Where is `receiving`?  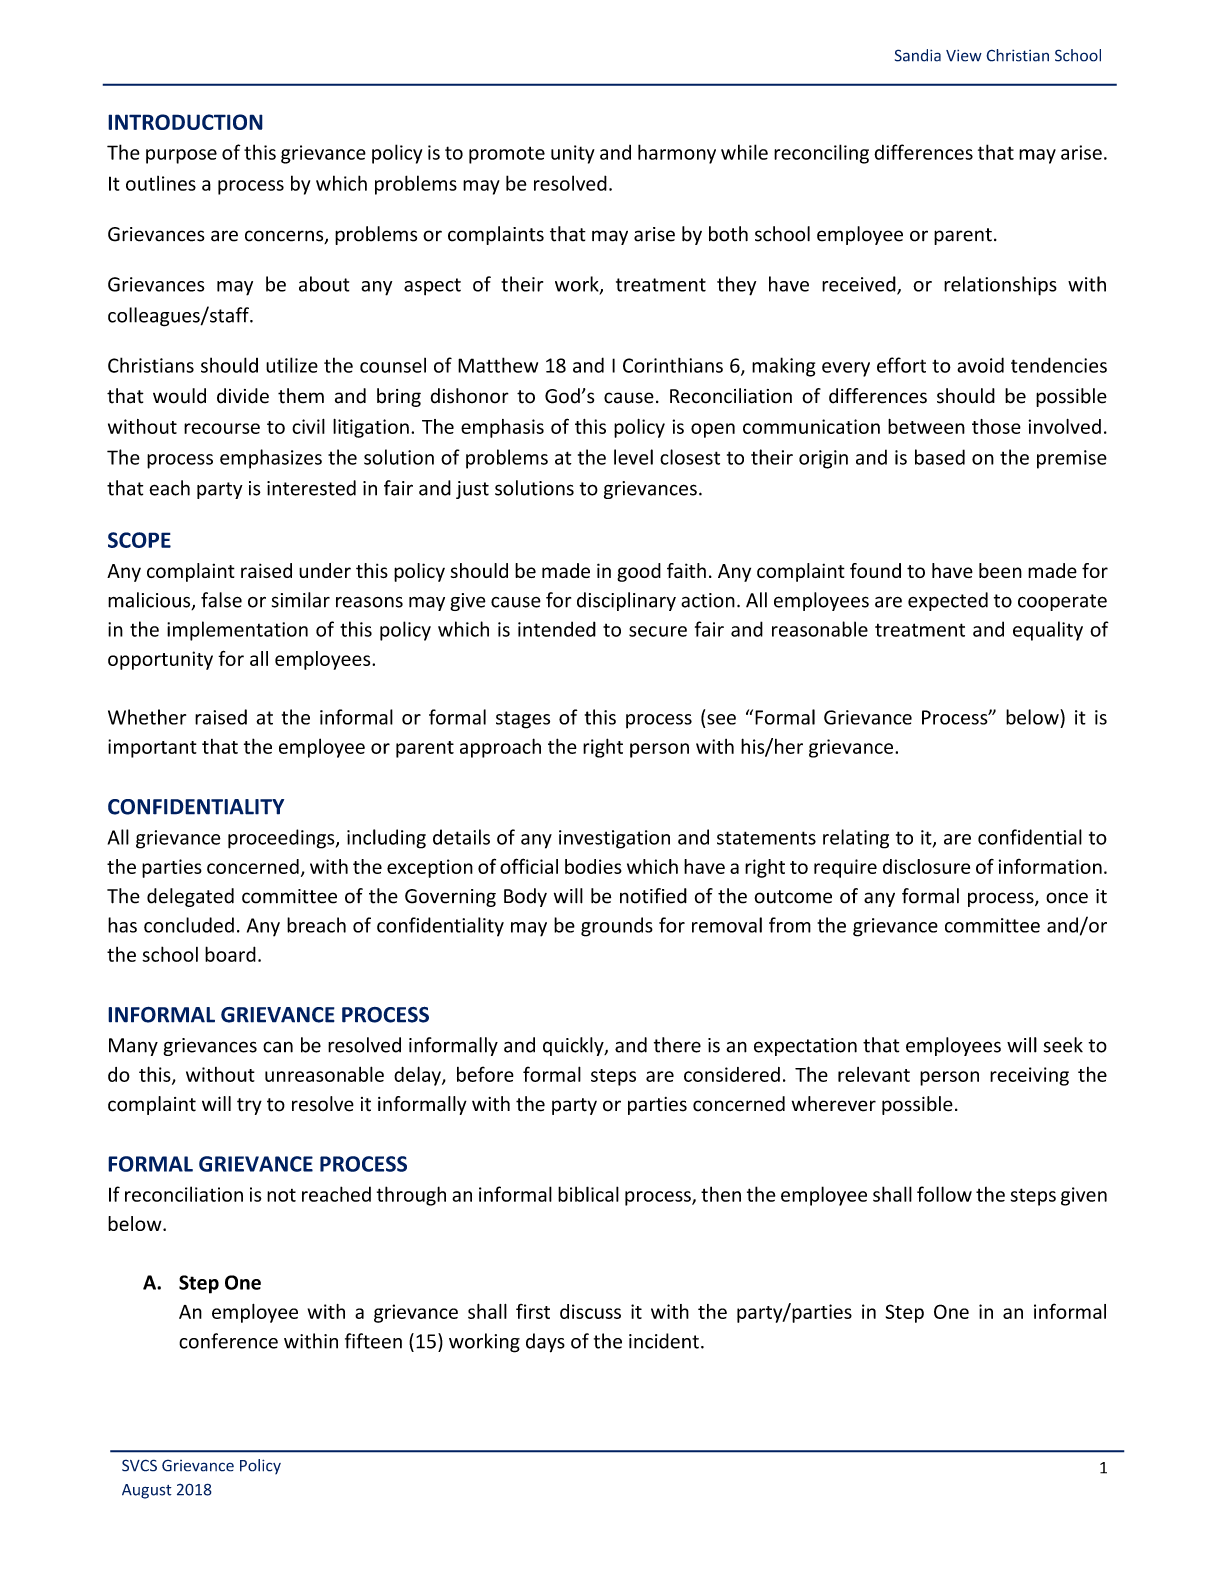 receiving is located at coordinates (1029, 1076).
